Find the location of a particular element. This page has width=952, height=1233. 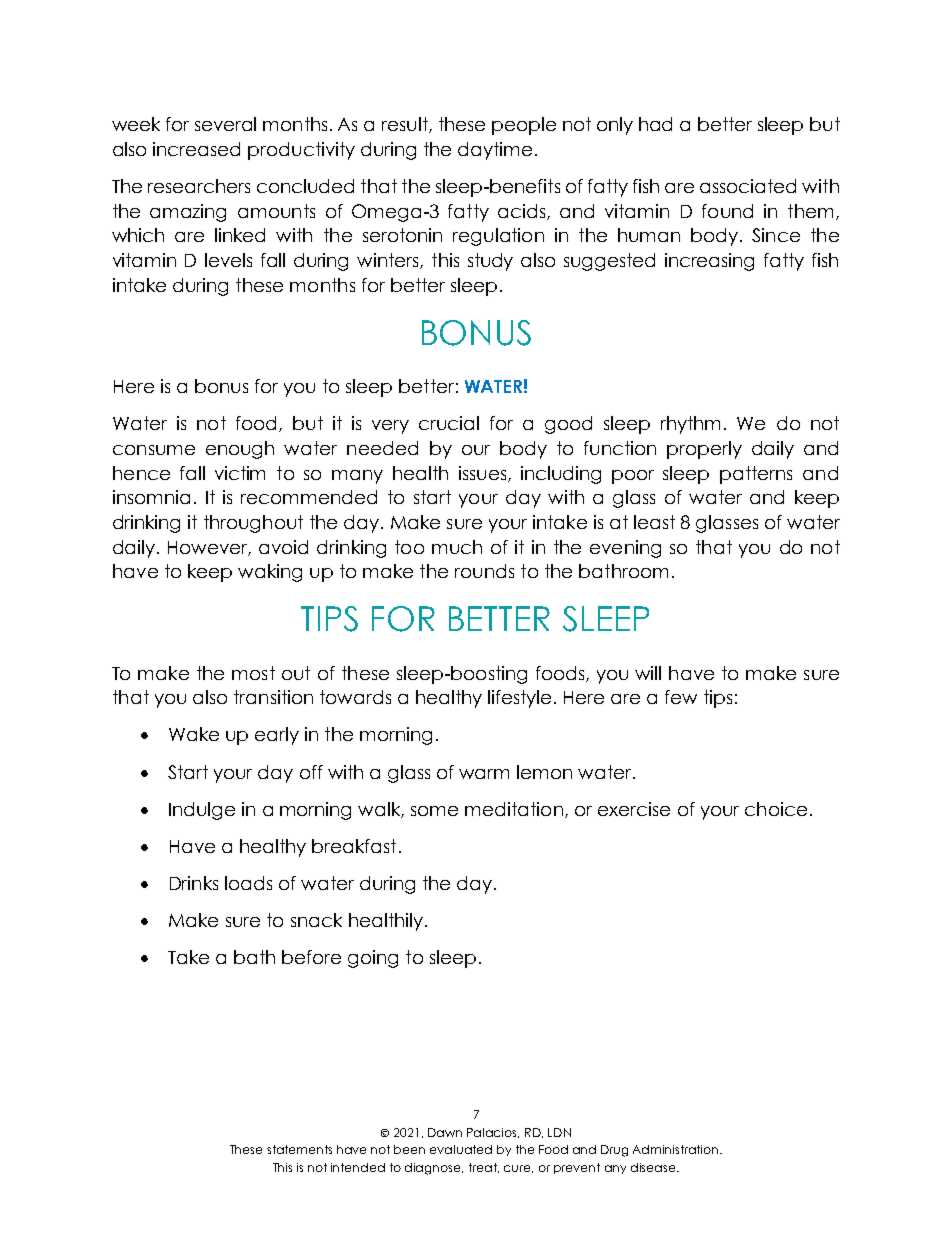

increased is located at coordinates (196, 149).
